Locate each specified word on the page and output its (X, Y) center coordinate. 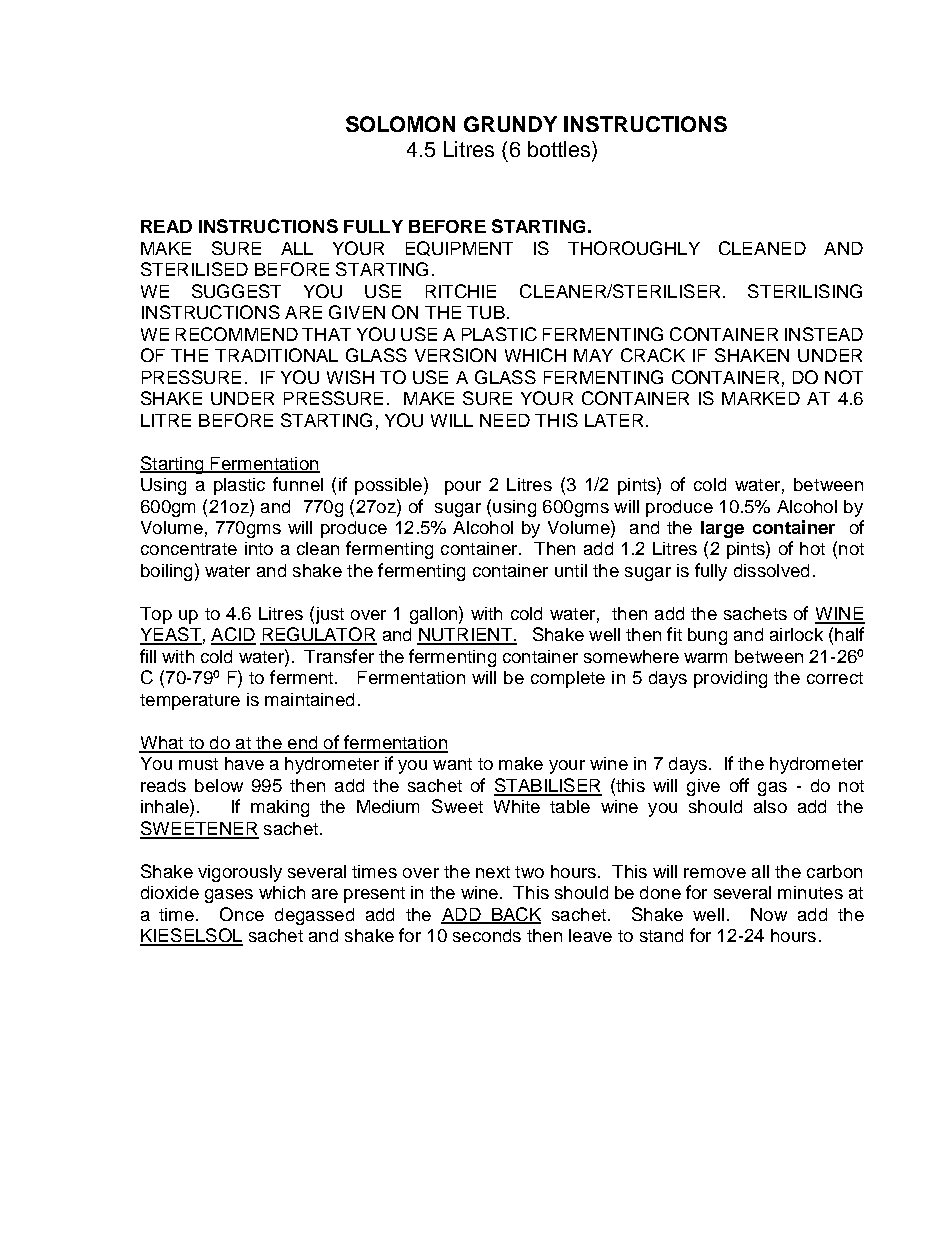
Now (769, 914)
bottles (560, 149)
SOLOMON (400, 124)
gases (229, 896)
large (722, 529)
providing (730, 679)
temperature (190, 702)
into (259, 548)
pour (463, 488)
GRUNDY (510, 124)
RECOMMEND (237, 334)
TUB (486, 312)
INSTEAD (824, 334)
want (452, 764)
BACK (515, 915)
